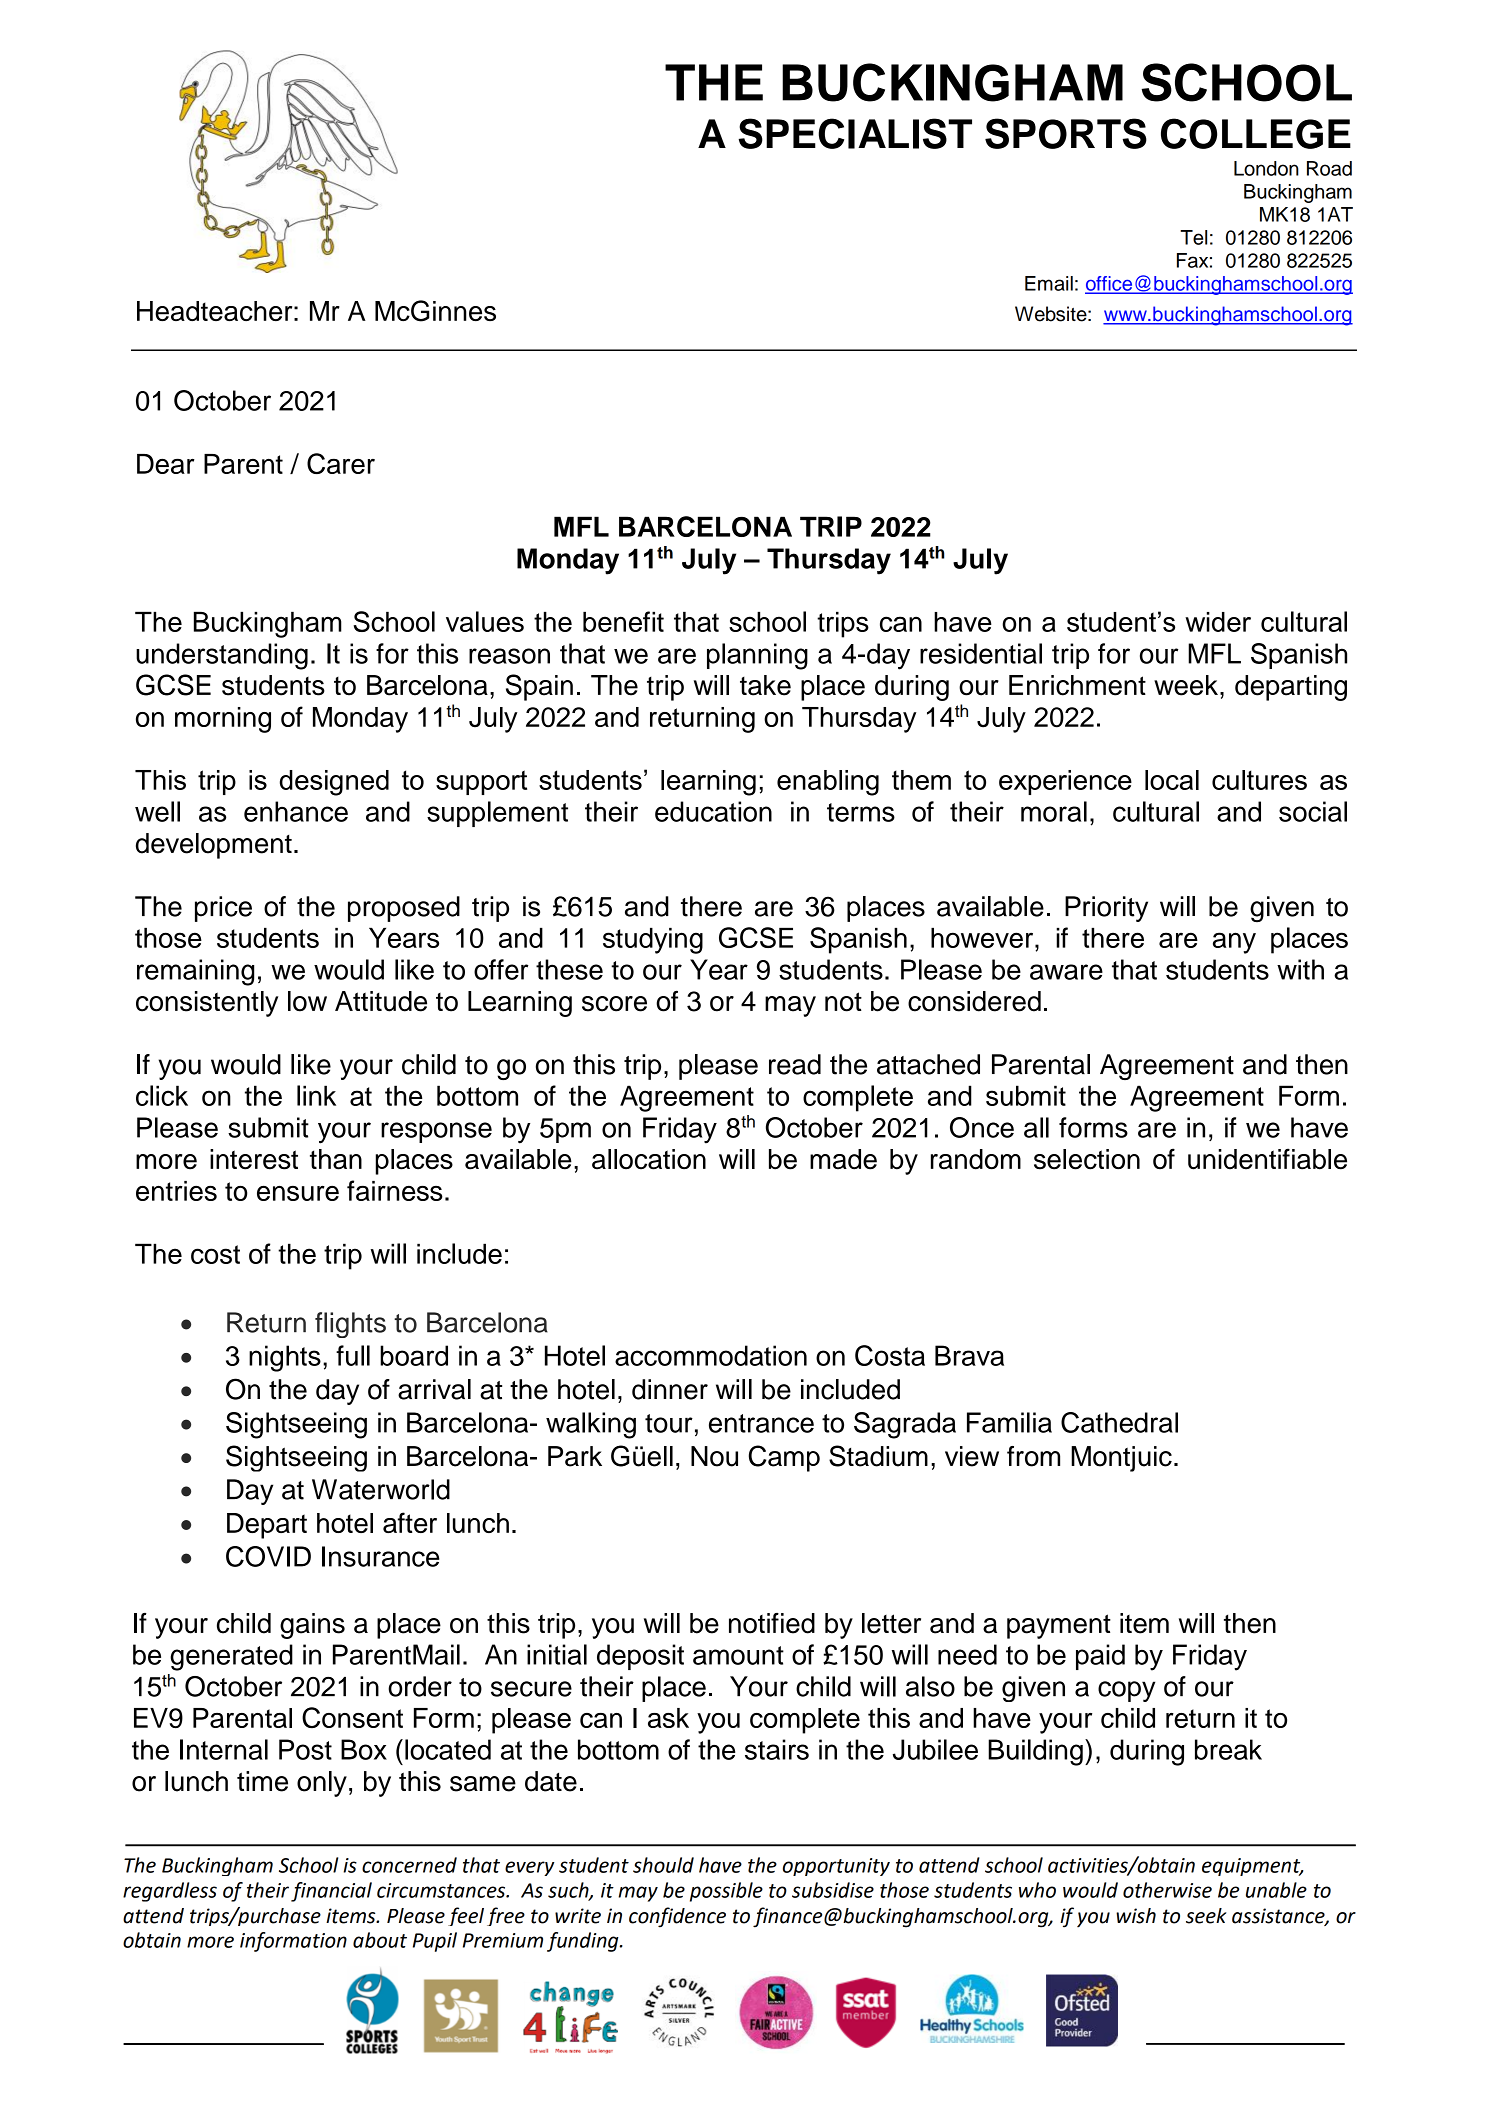  I want to click on London, so click(1266, 168).
